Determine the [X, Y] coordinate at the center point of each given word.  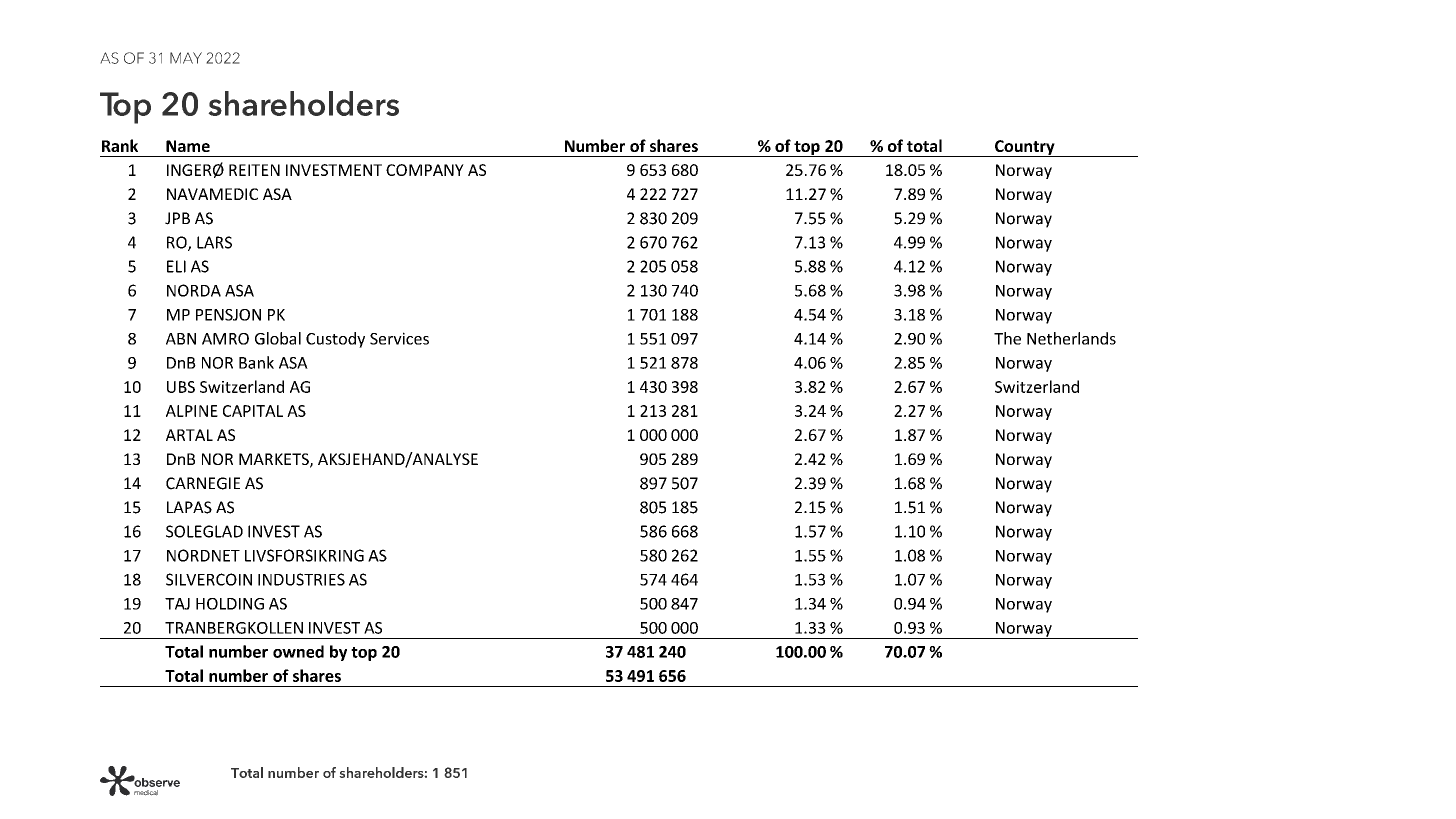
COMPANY [425, 170]
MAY [186, 58]
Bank [256, 362]
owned [298, 651]
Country [1025, 148]
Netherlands [1071, 338]
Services [399, 338]
